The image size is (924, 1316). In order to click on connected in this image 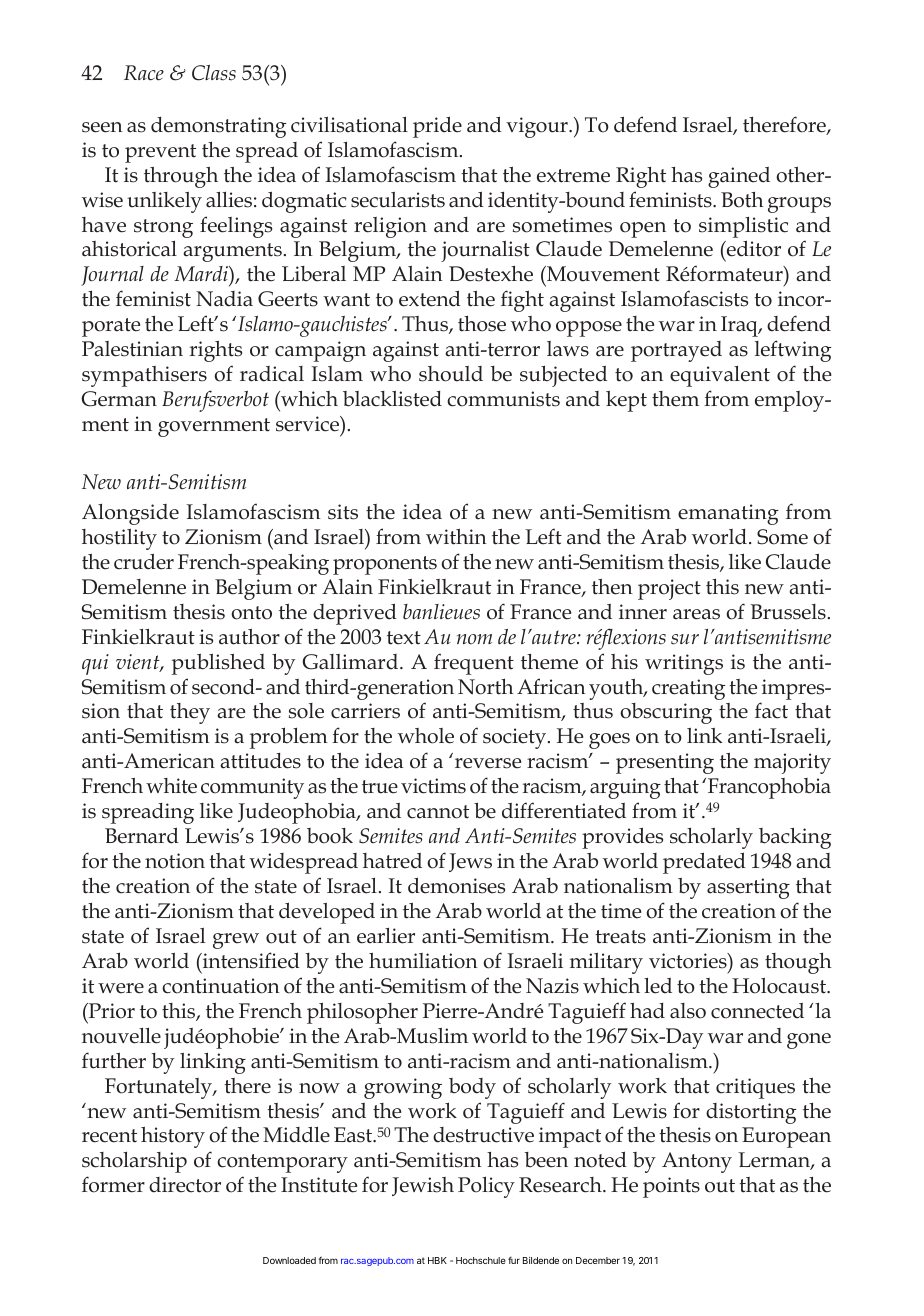, I will do `click(757, 1011)`.
